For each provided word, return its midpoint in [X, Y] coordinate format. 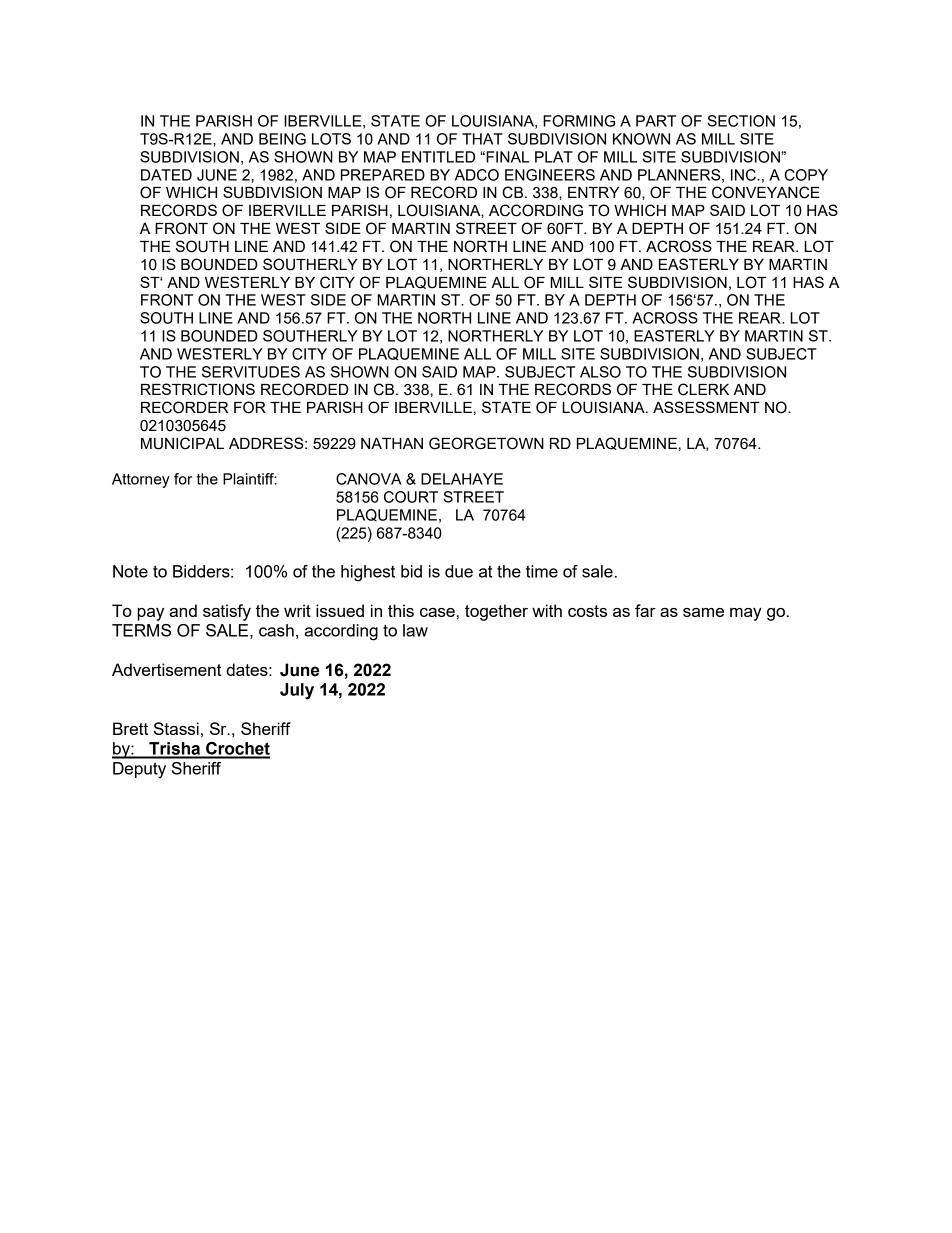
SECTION [741, 121]
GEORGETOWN [486, 443]
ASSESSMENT [706, 407]
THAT [482, 139]
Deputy [139, 770]
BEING [282, 139]
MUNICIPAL [182, 443]
